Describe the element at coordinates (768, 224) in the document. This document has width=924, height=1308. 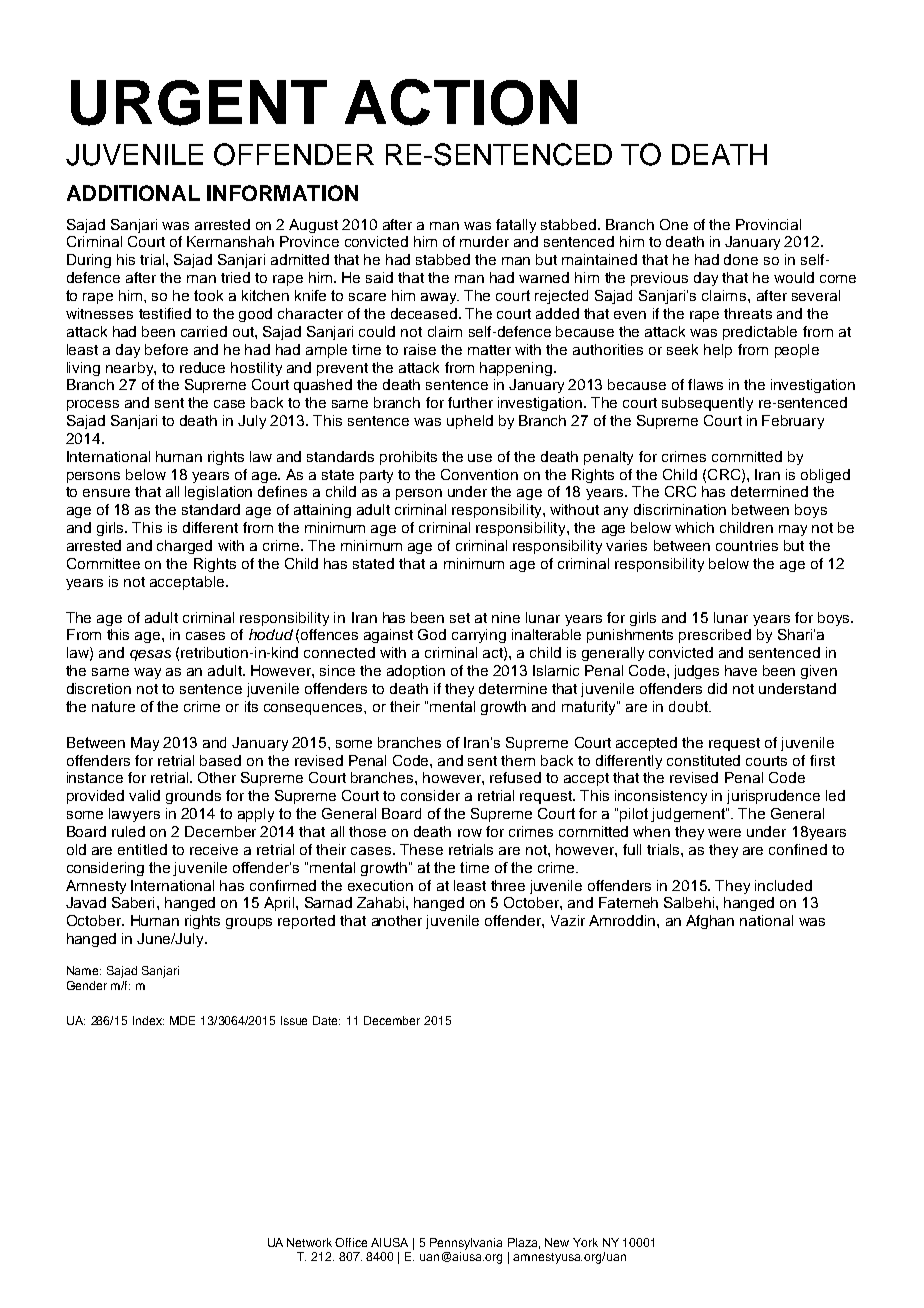
I see `Provincial` at that location.
